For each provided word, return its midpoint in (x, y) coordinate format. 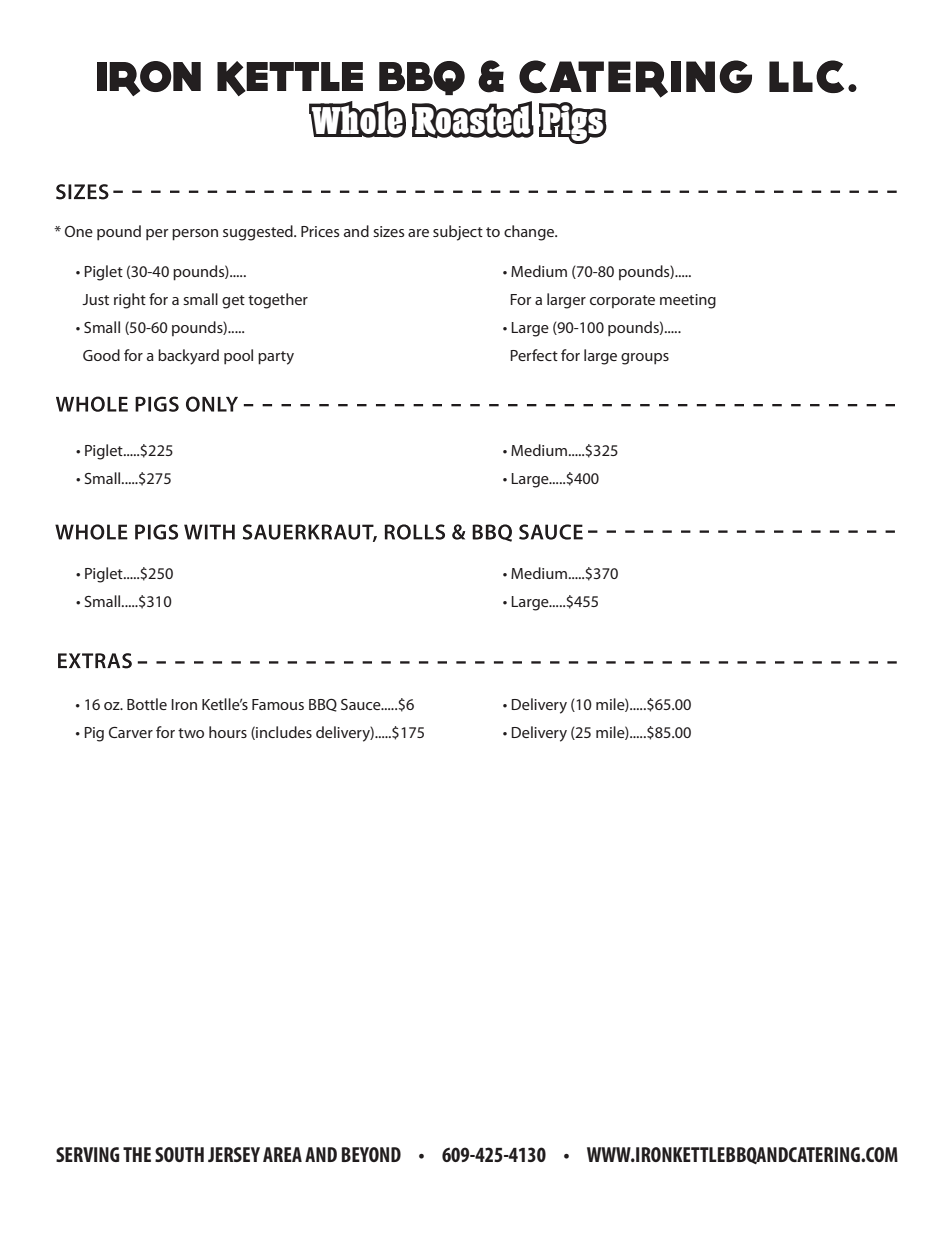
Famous (278, 704)
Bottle (147, 704)
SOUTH (179, 1154)
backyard (188, 357)
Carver (131, 732)
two (191, 733)
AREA (282, 1154)
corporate (622, 301)
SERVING (87, 1154)
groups (645, 359)
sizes (388, 231)
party (276, 358)
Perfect (534, 355)
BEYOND (371, 1154)
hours (228, 732)
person (195, 235)
